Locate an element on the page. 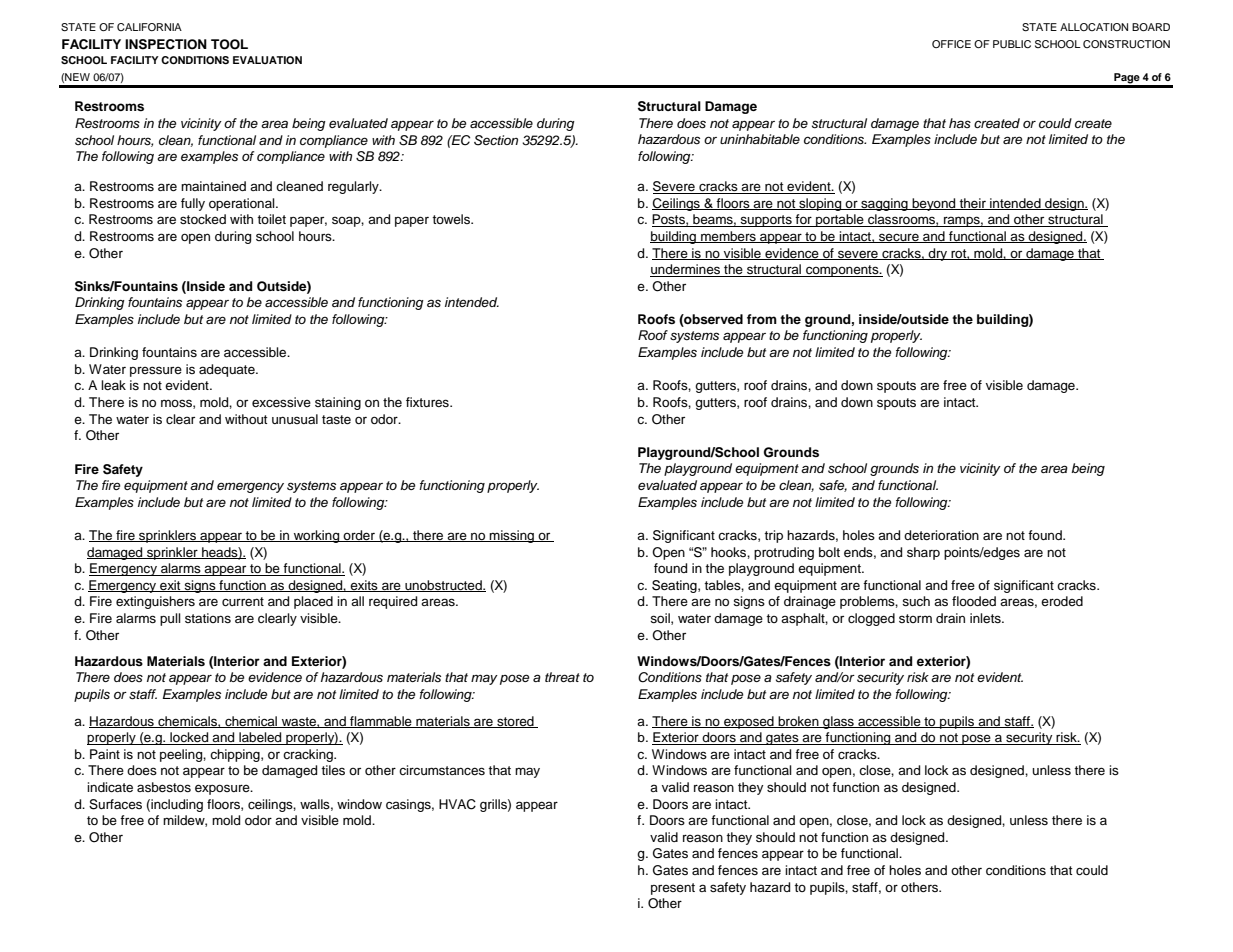  adequate is located at coordinates (228, 370).
